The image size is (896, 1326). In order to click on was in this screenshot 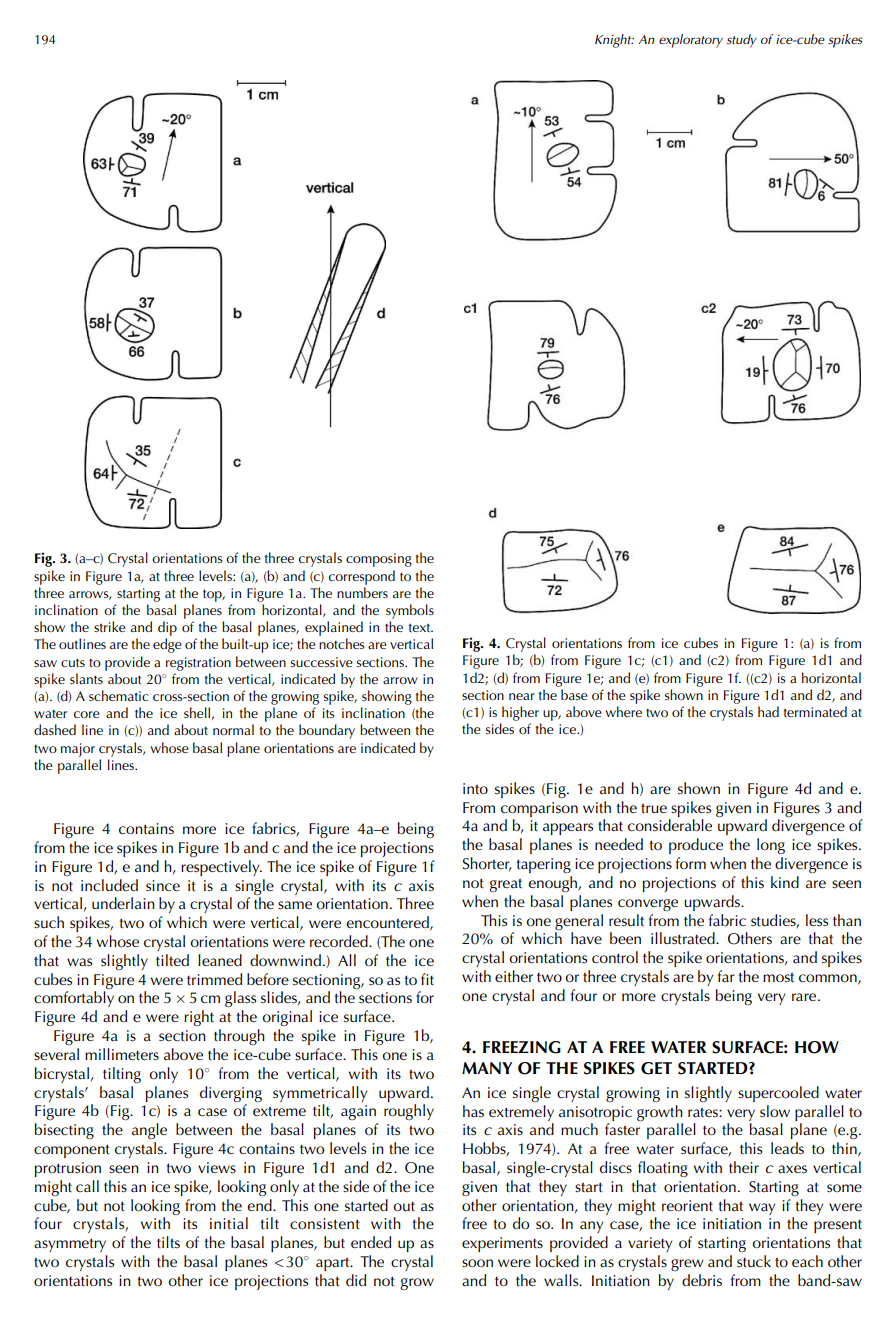, I will do `click(79, 962)`.
